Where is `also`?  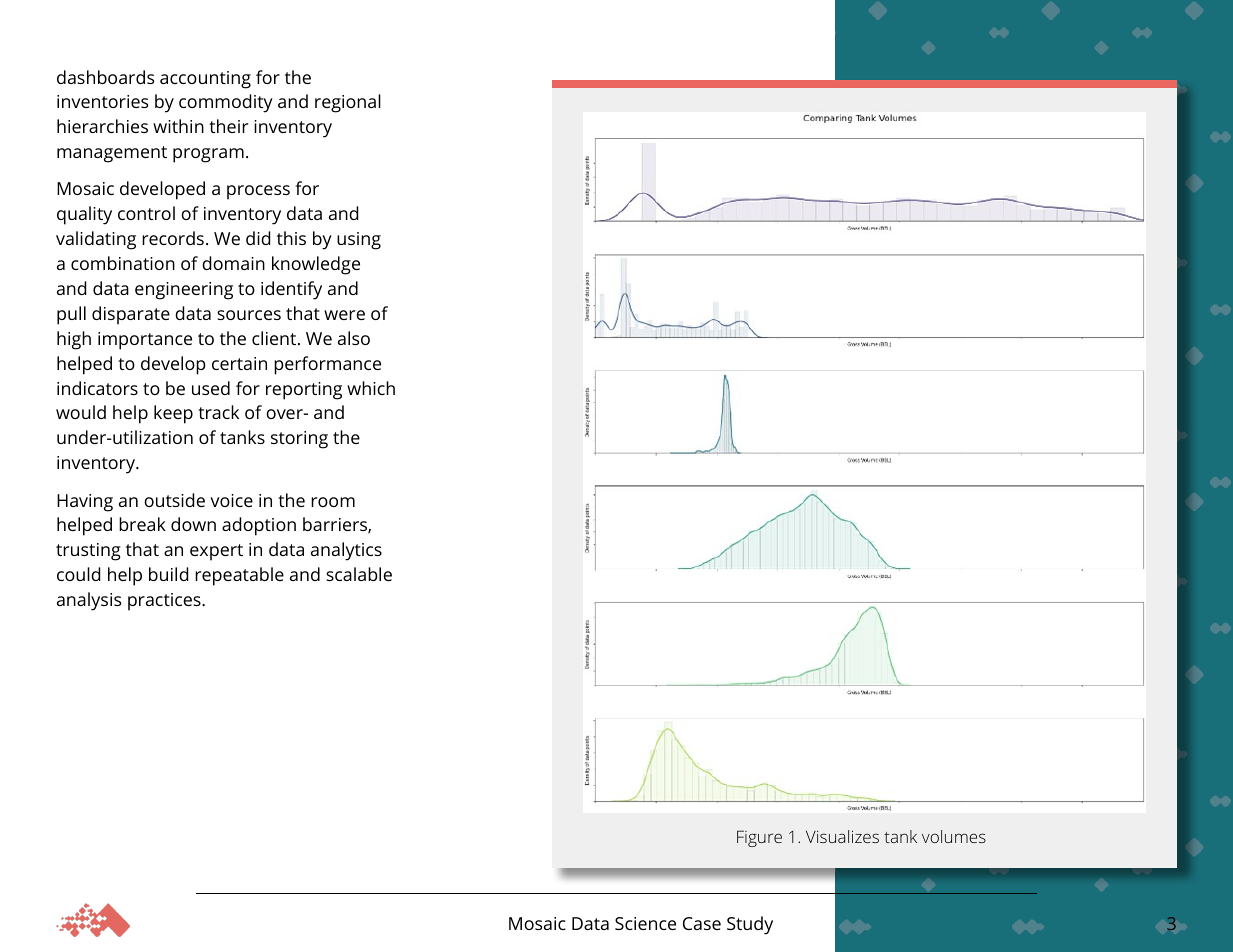
also is located at coordinates (354, 338).
